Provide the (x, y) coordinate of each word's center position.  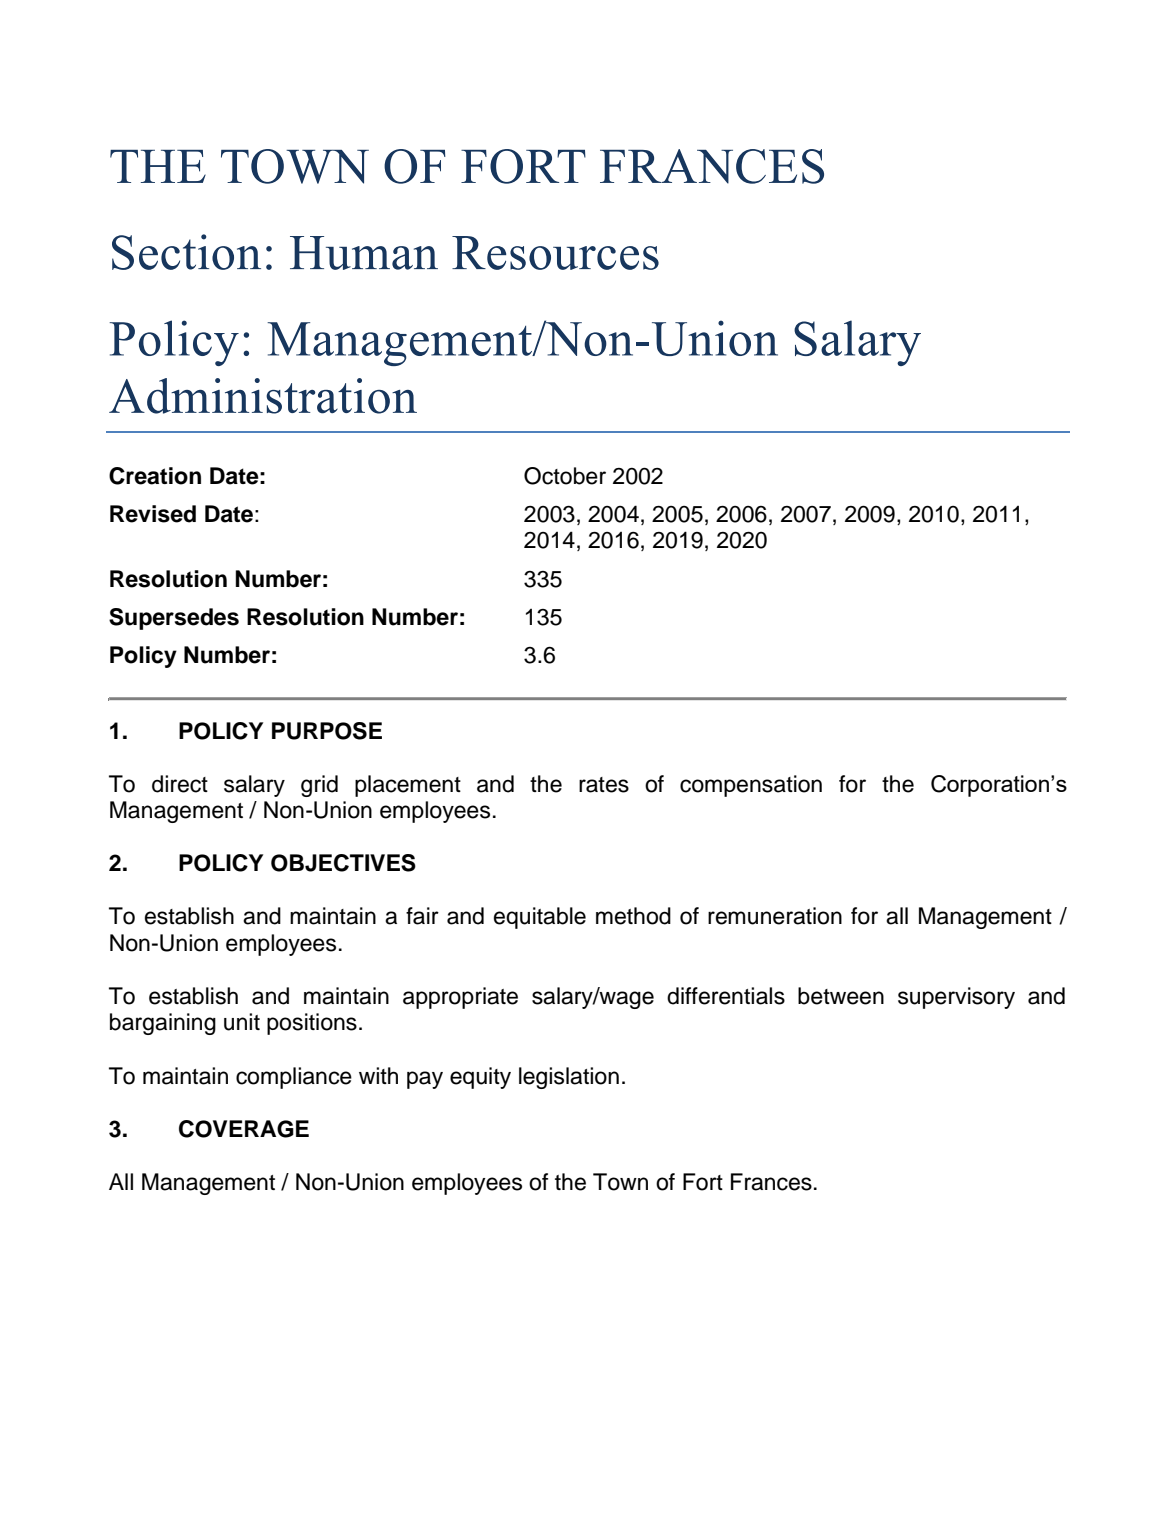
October (565, 476)
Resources (555, 253)
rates (604, 785)
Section (186, 252)
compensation (751, 786)
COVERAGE (244, 1129)
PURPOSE (327, 731)
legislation (569, 1078)
